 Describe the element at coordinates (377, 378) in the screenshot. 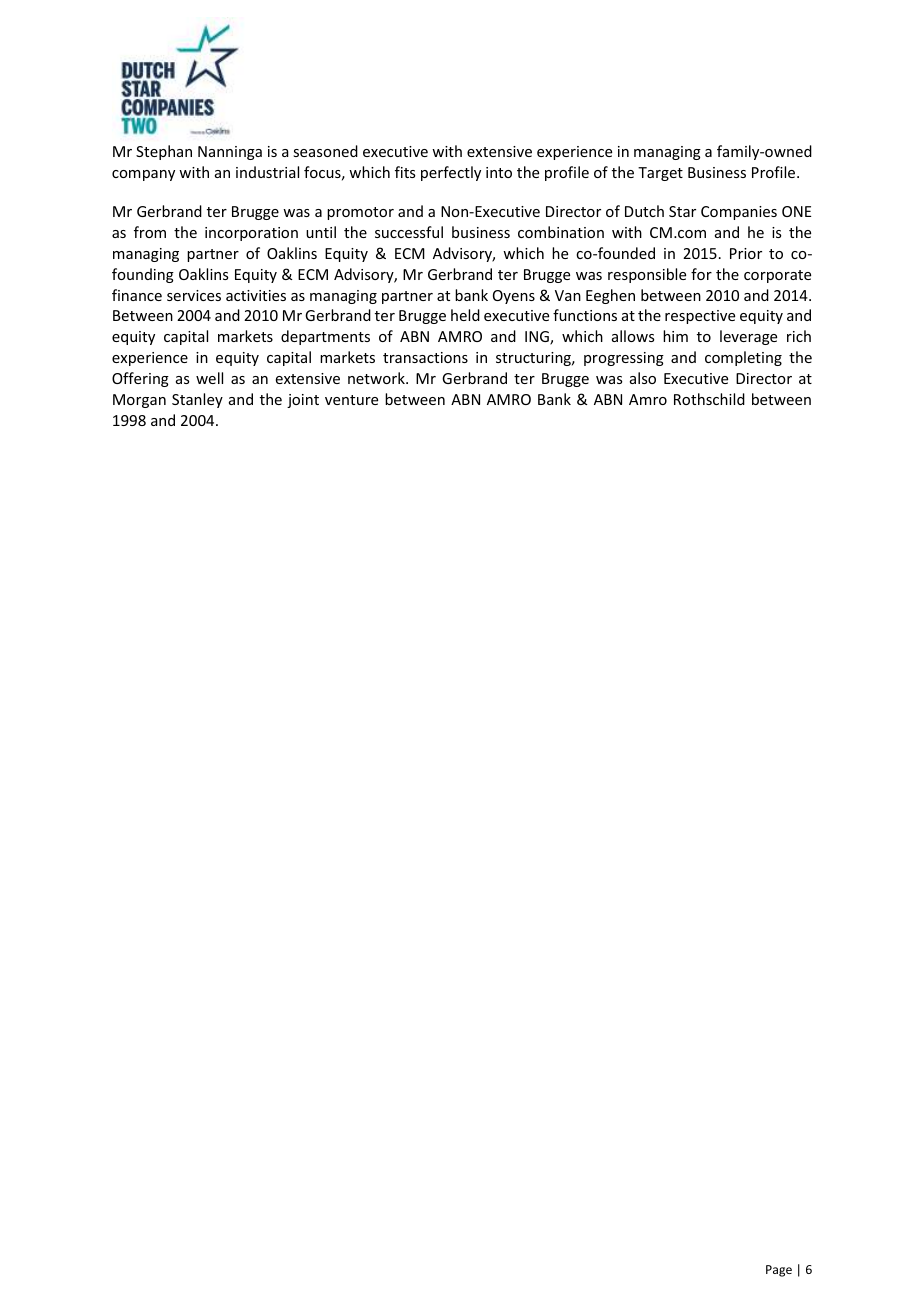

I see `network` at that location.
